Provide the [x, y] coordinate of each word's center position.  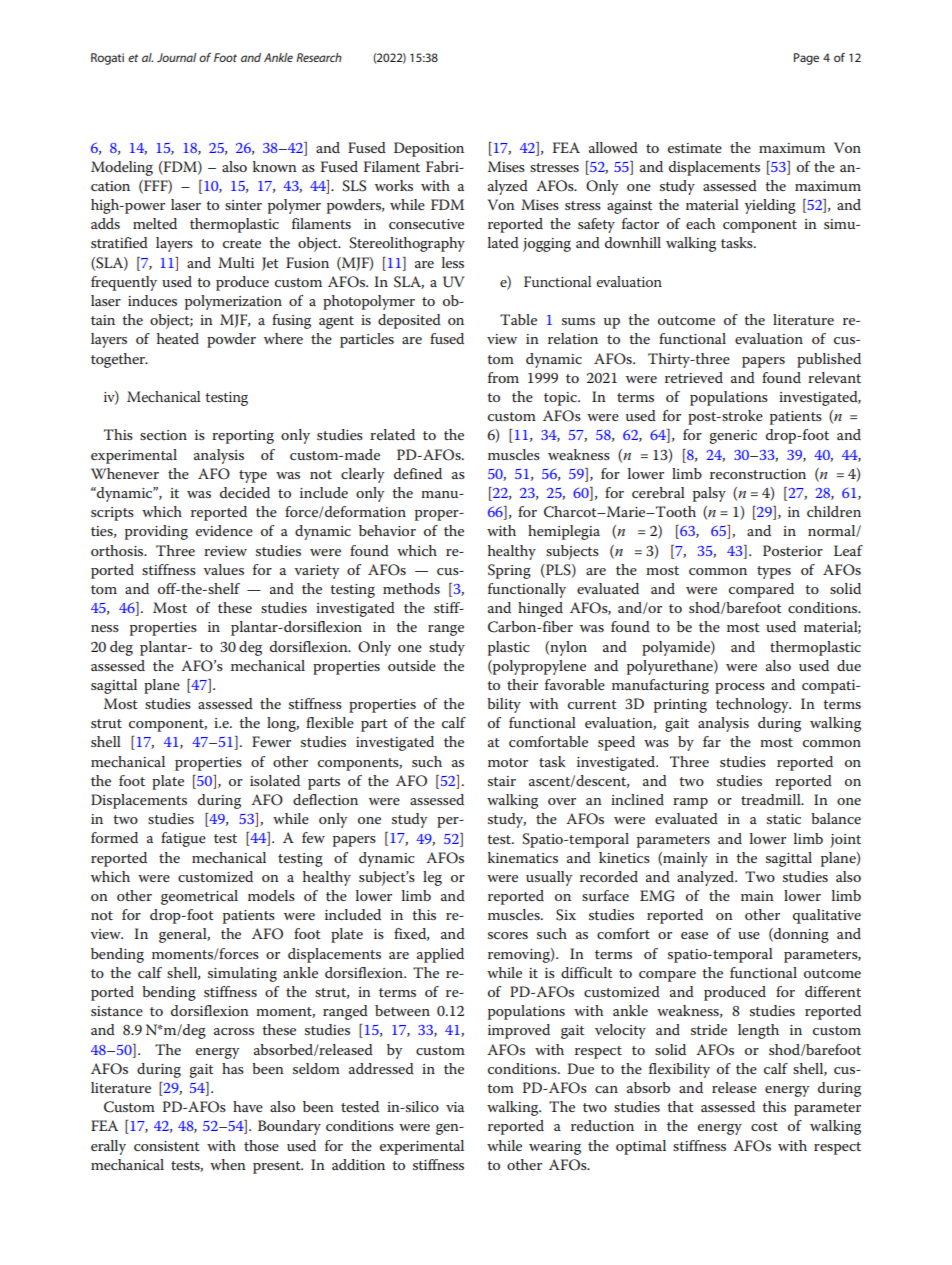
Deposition [429, 149]
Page [806, 59]
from [503, 377]
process [740, 688]
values [223, 569]
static [784, 819]
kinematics [523, 857]
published [829, 360]
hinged [540, 609]
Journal [176, 57]
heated [178, 338]
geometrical [199, 897]
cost [764, 1126]
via [455, 1107]
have [248, 1106]
